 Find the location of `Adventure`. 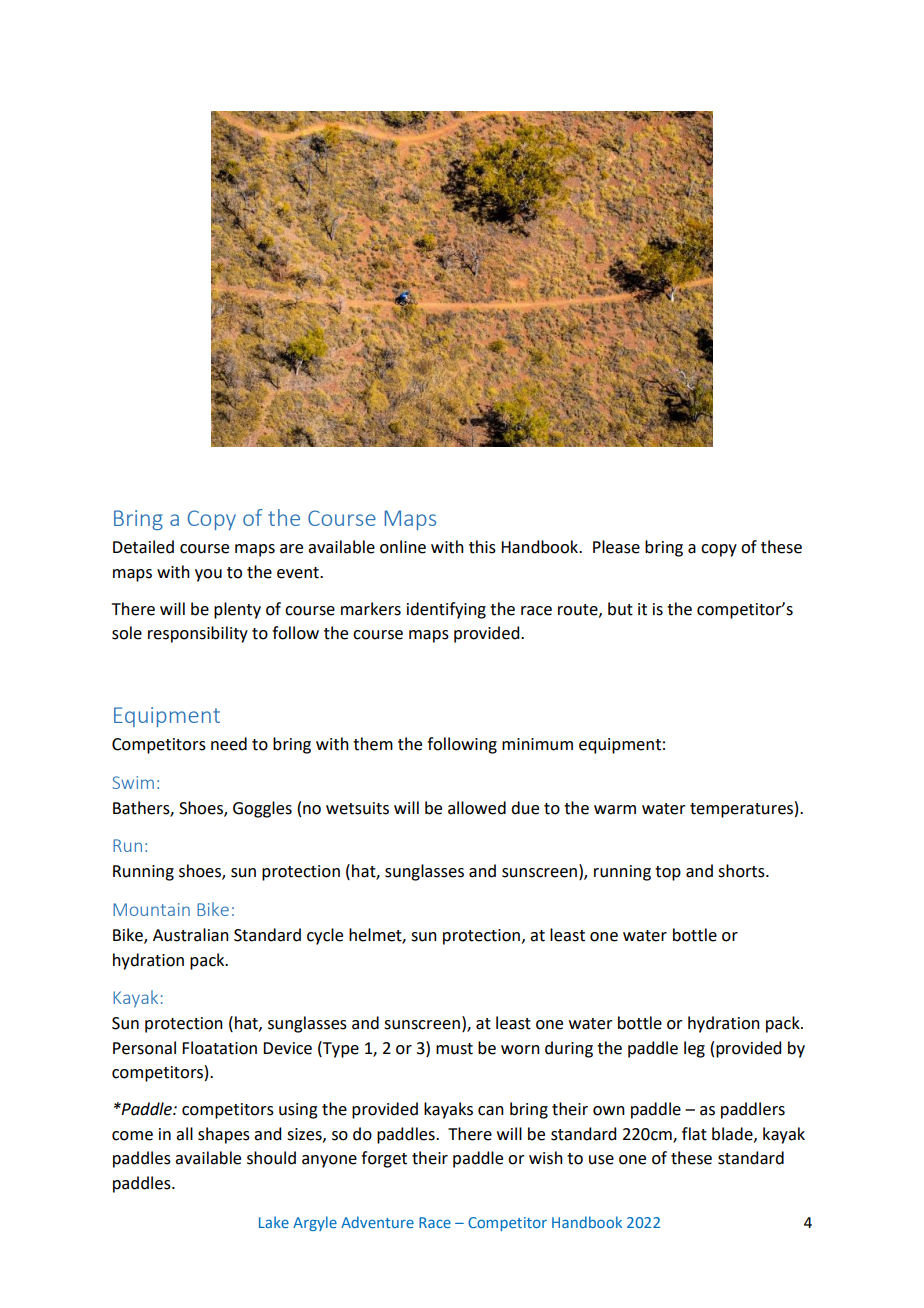

Adventure is located at coordinates (377, 1222).
